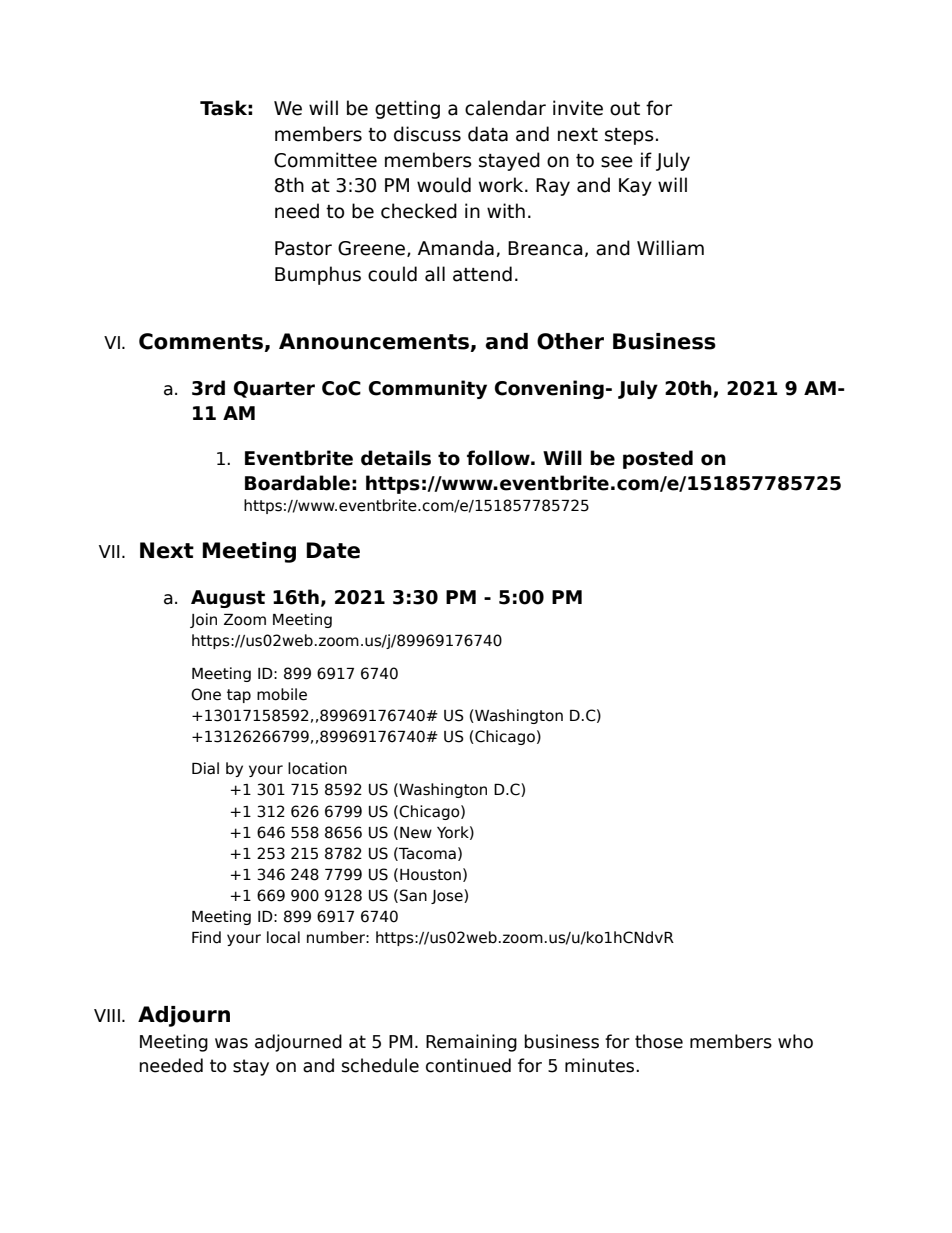 Image resolution: width=952 pixels, height=1233 pixels. I want to click on steps, so click(629, 136).
